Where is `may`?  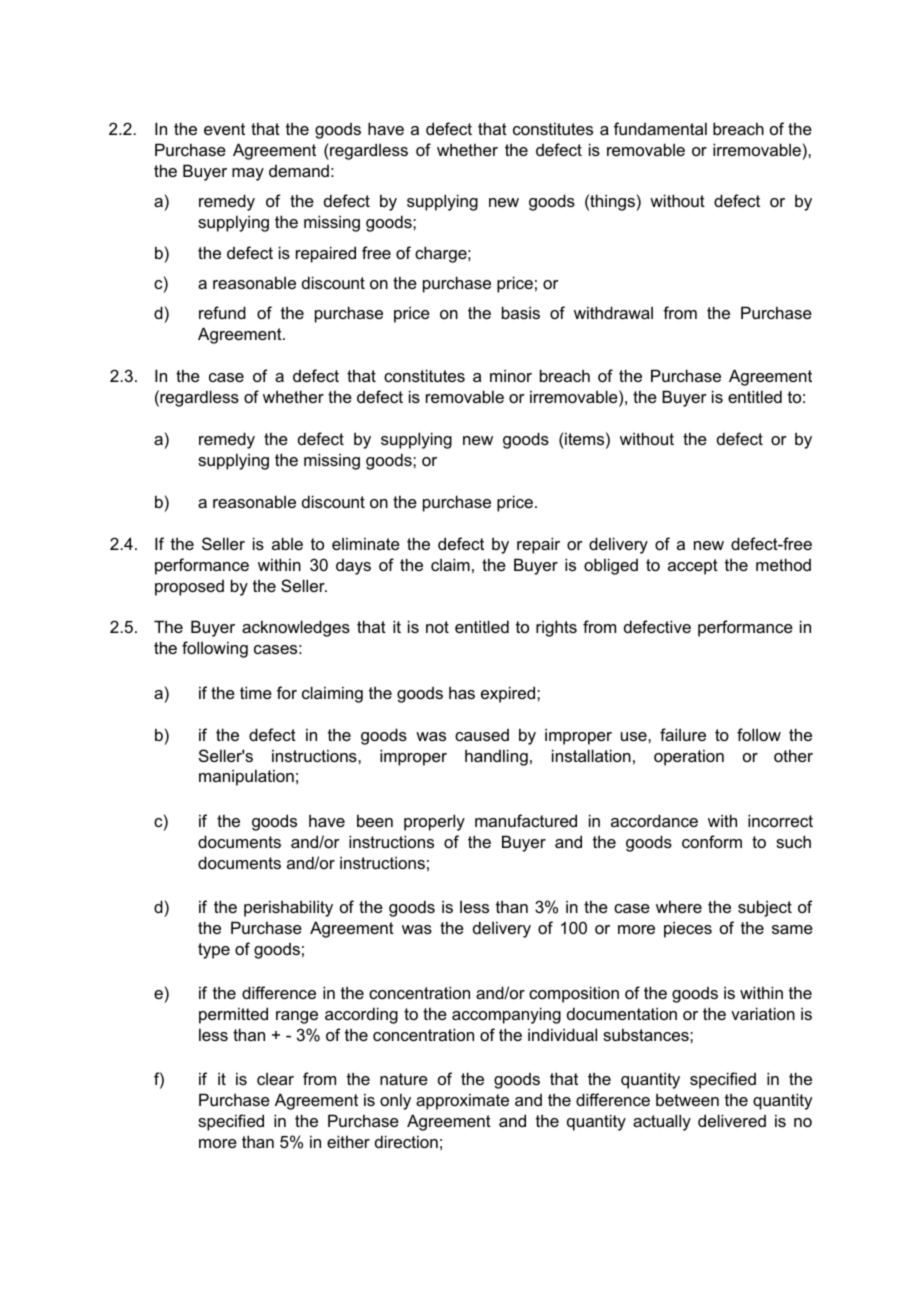 may is located at coordinates (248, 174).
